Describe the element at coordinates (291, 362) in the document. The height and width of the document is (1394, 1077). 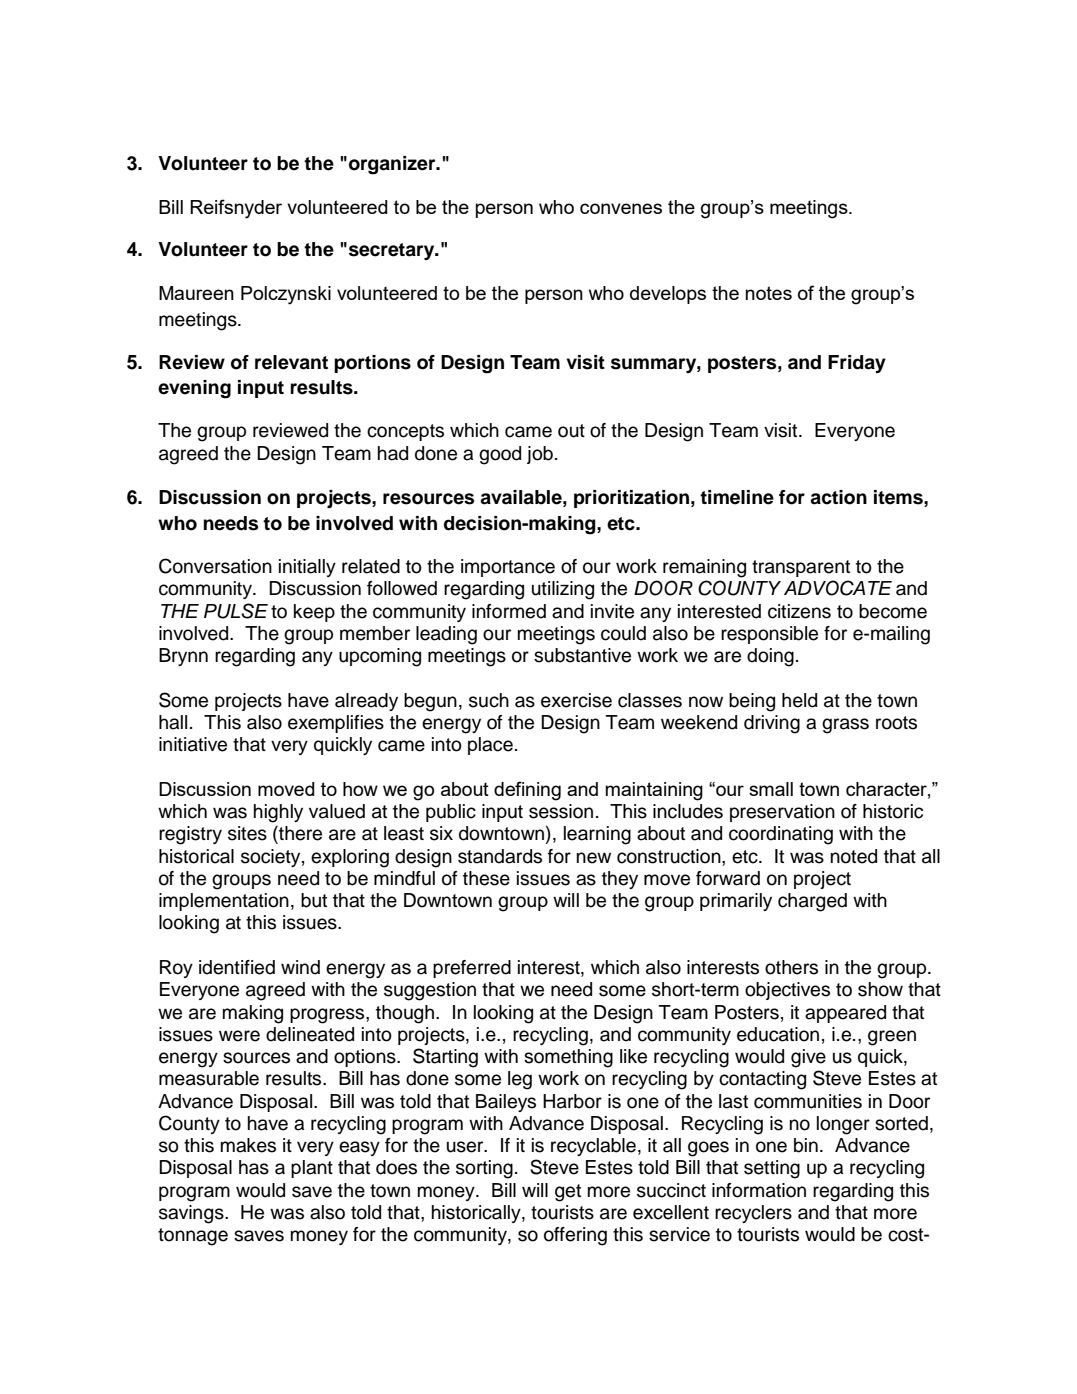
I see `relevant` at that location.
